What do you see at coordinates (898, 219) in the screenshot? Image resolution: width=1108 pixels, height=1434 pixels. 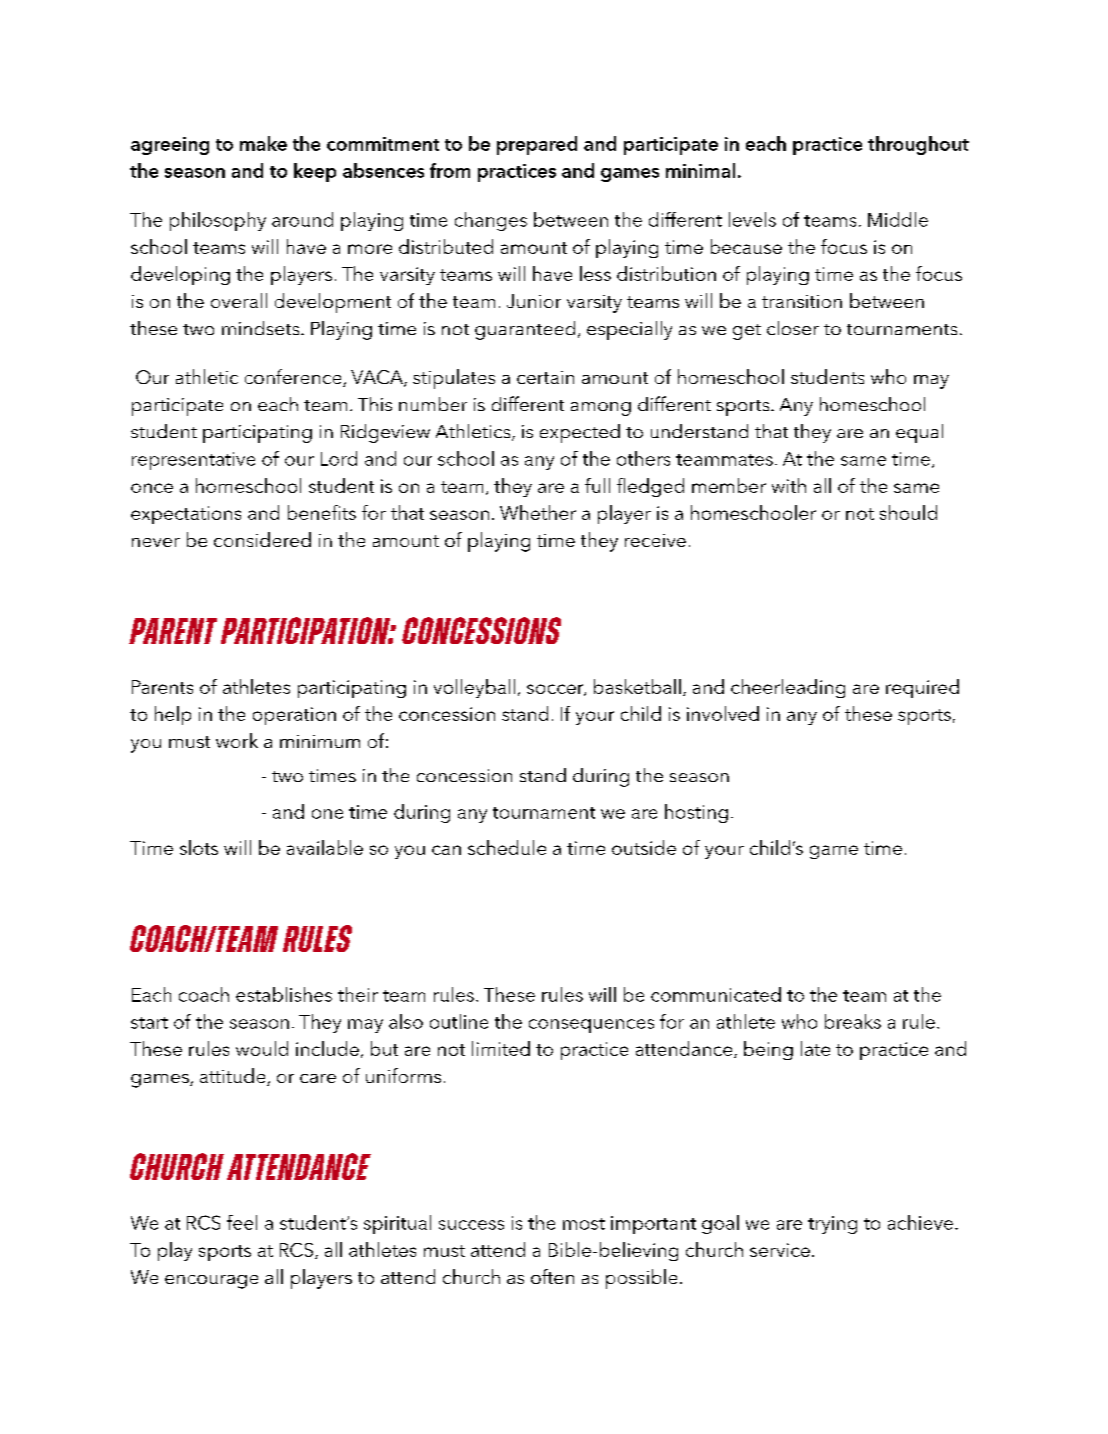 I see `Middle` at bounding box center [898, 219].
